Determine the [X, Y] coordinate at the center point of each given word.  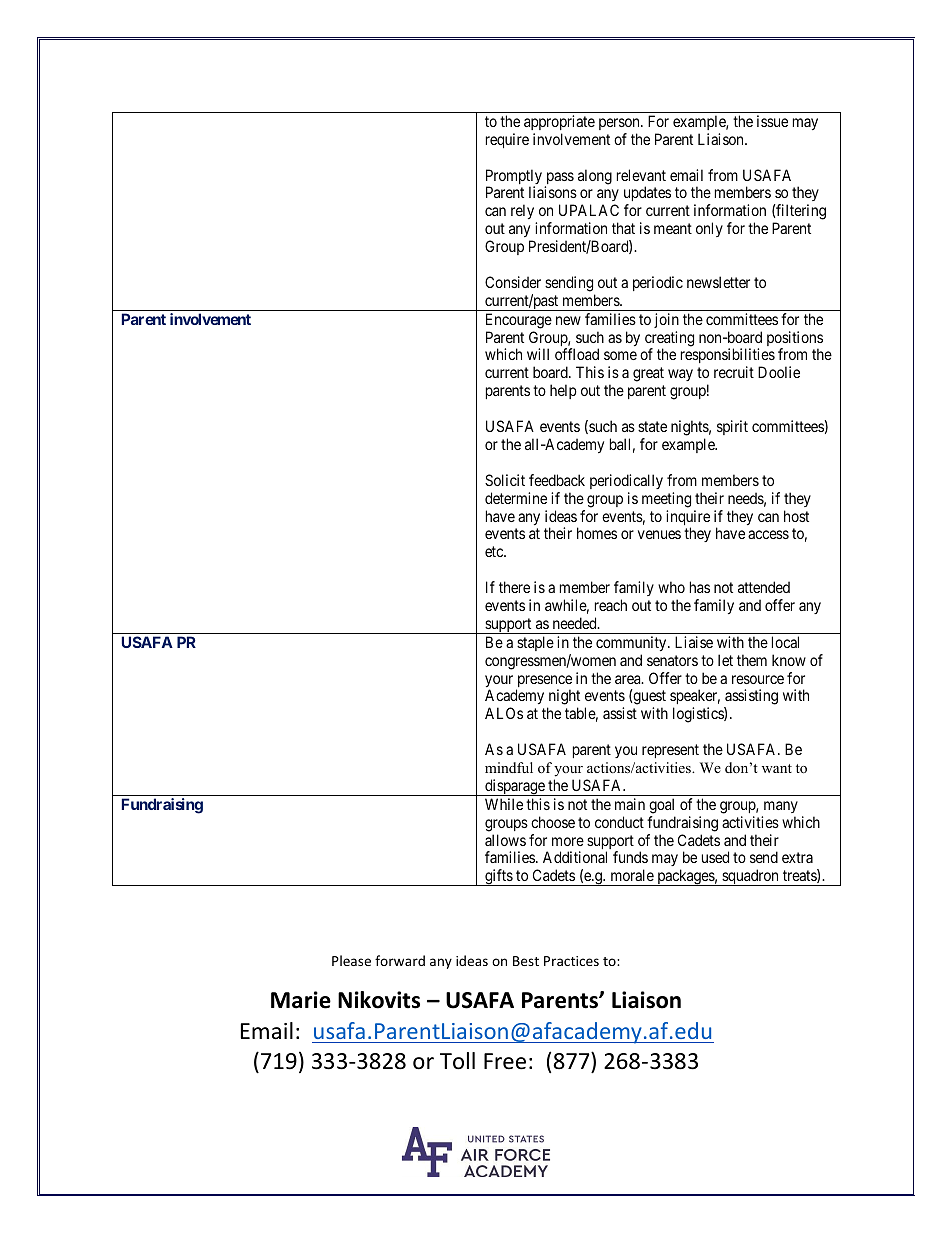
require [507, 140]
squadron [750, 877]
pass [559, 179]
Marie [301, 1000]
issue [772, 121]
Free [505, 1061]
